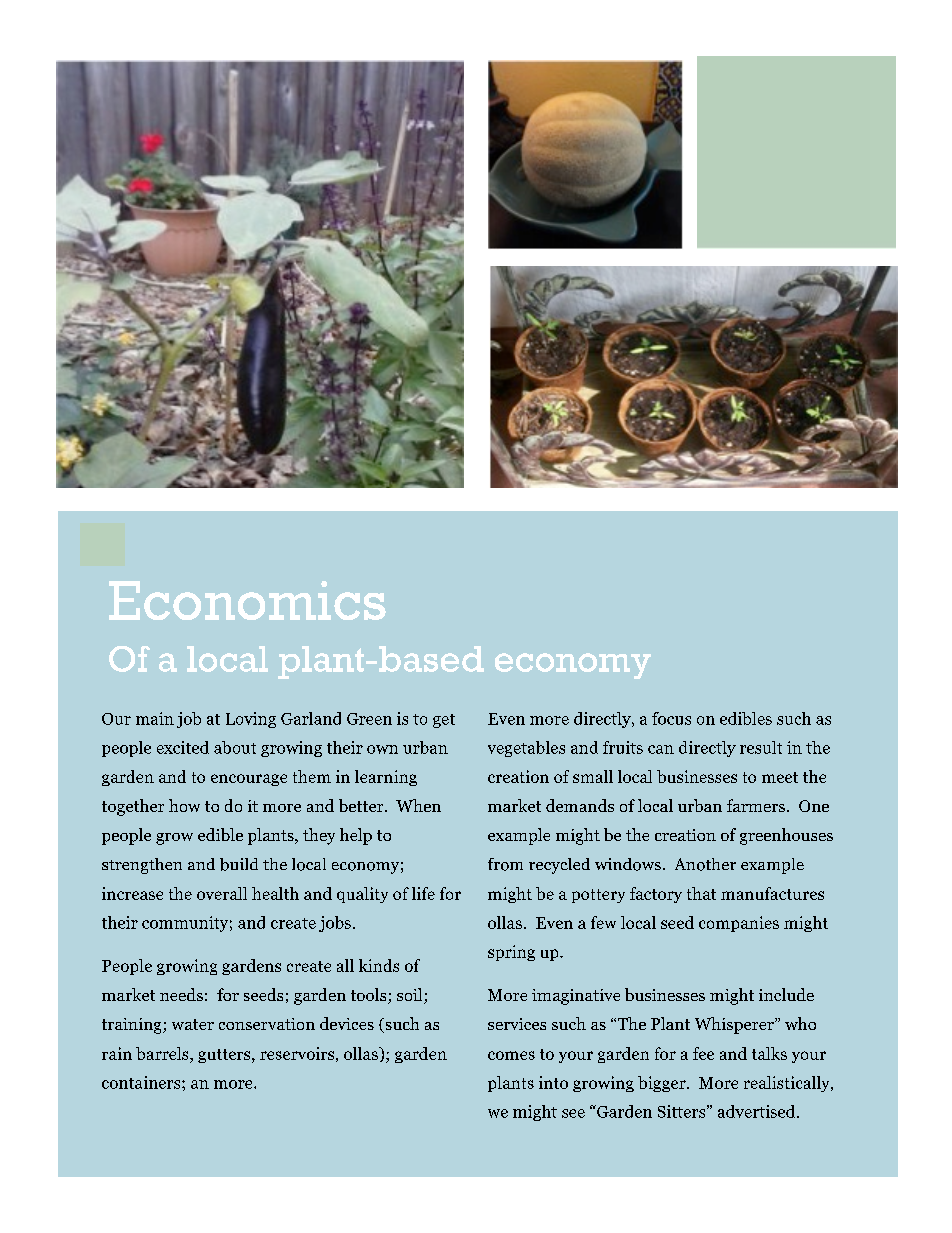 The height and width of the screenshot is (1233, 952). I want to click on from, so click(505, 864).
